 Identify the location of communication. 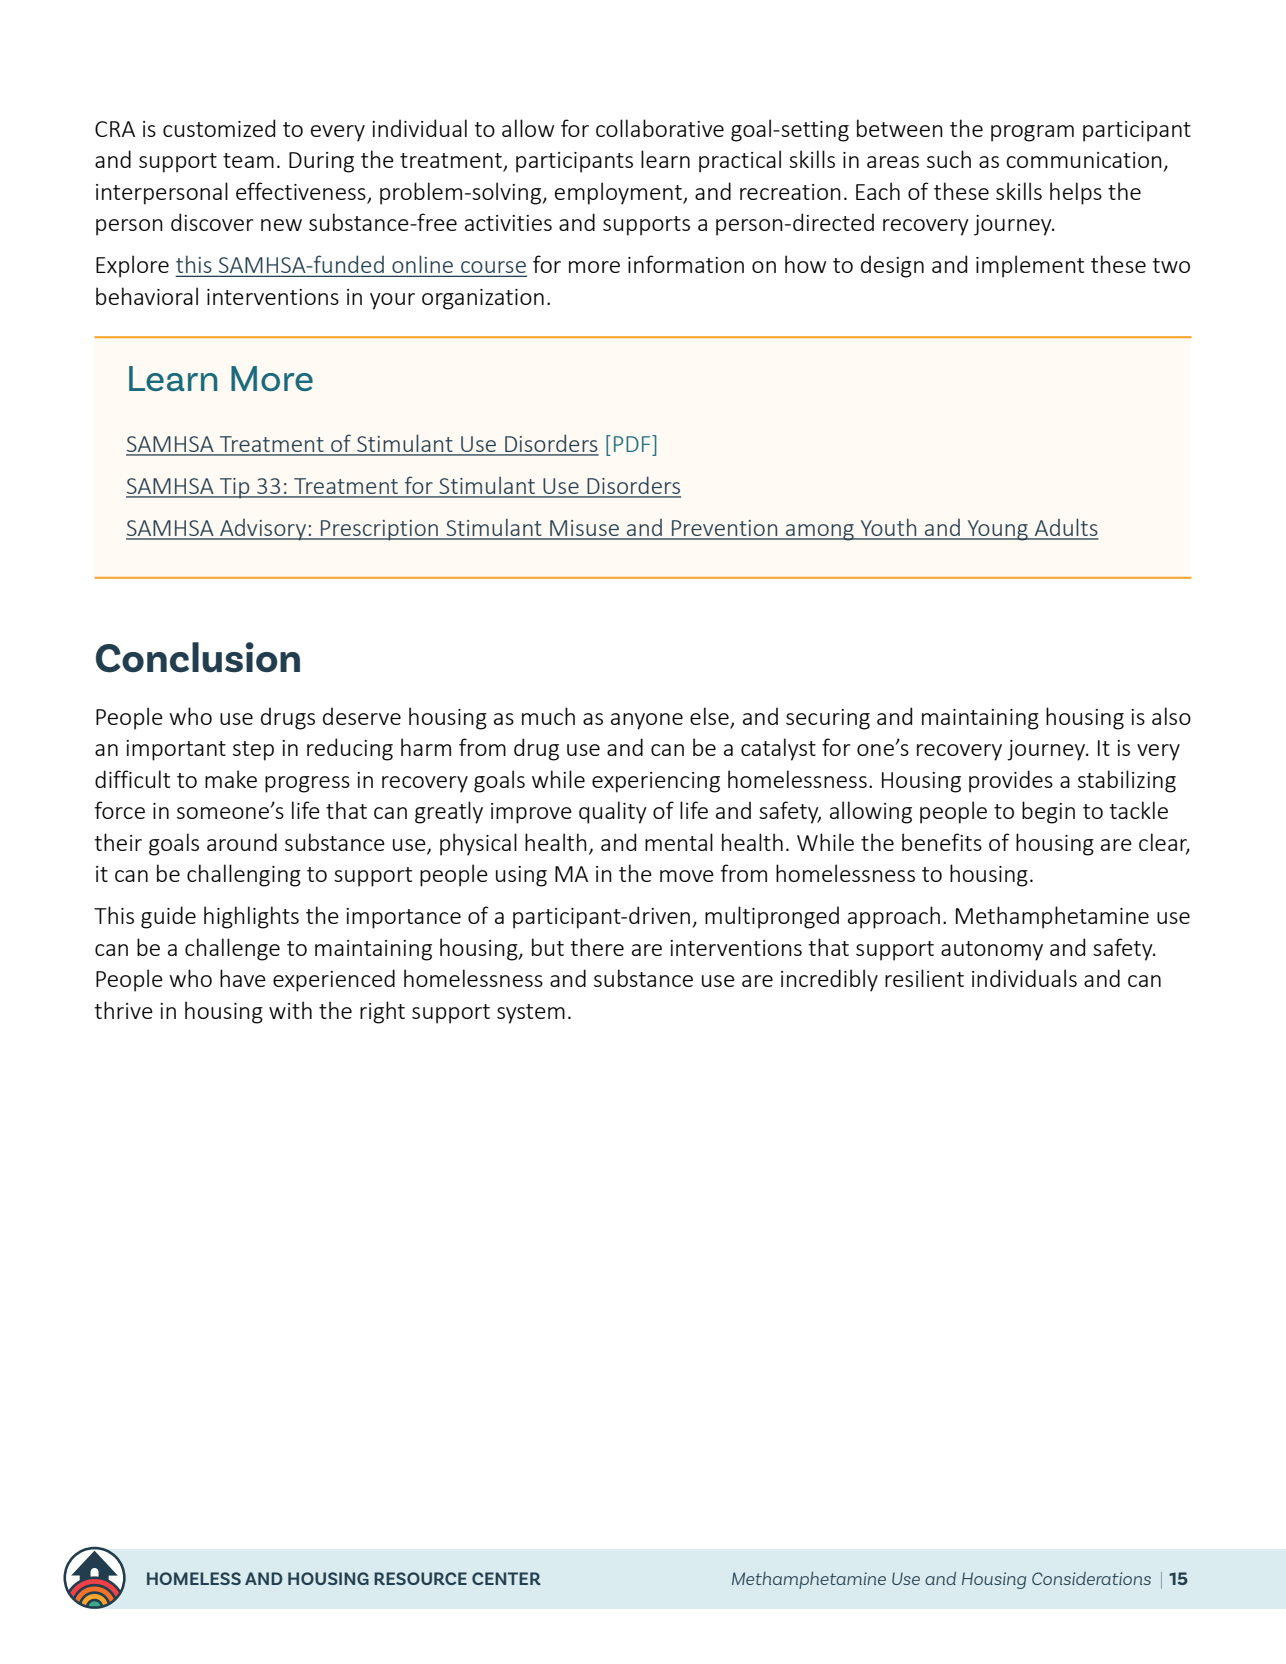
(1084, 160).
